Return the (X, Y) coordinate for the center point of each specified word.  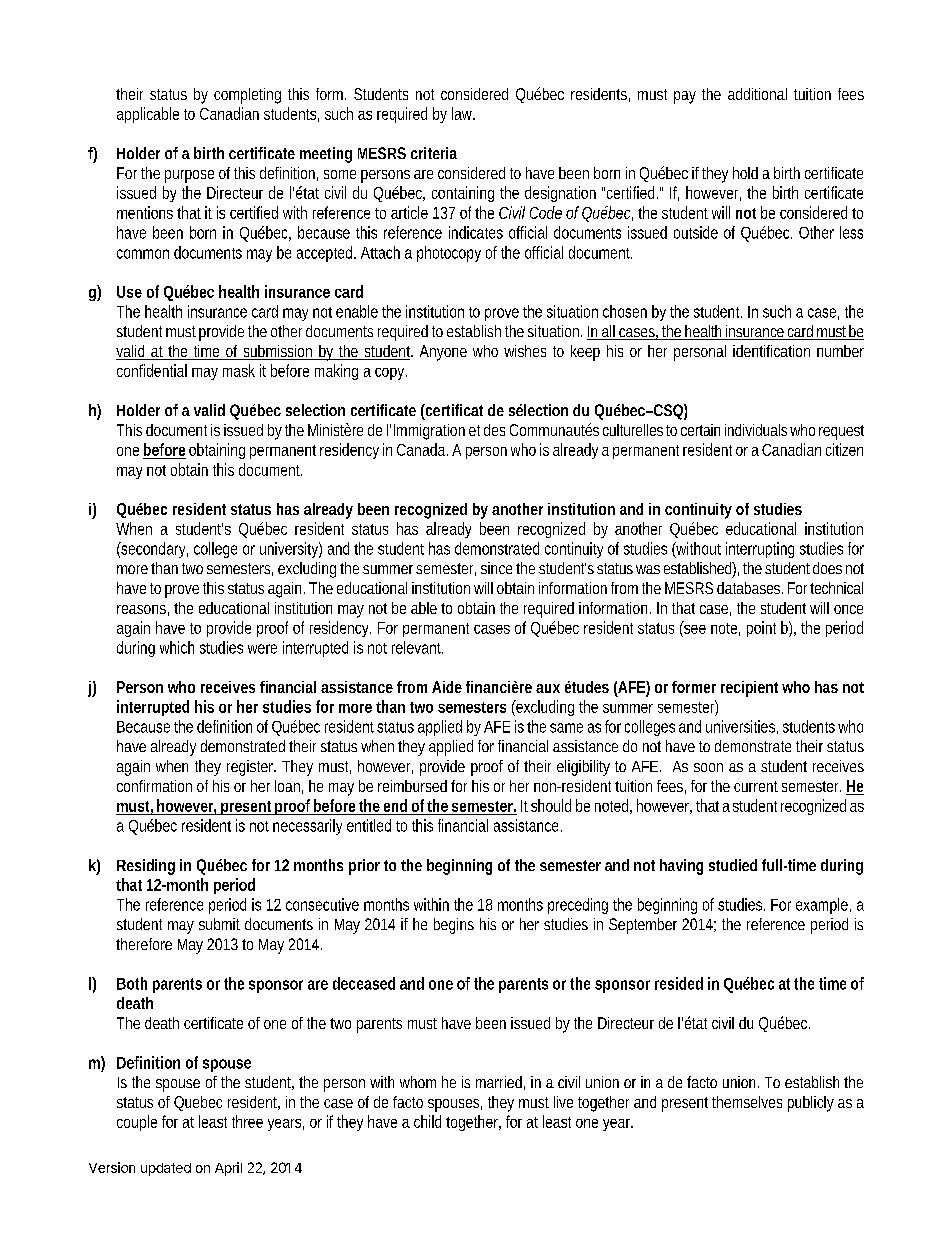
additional (757, 94)
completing (247, 96)
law (463, 113)
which (177, 647)
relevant (417, 647)
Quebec (198, 1103)
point (761, 629)
